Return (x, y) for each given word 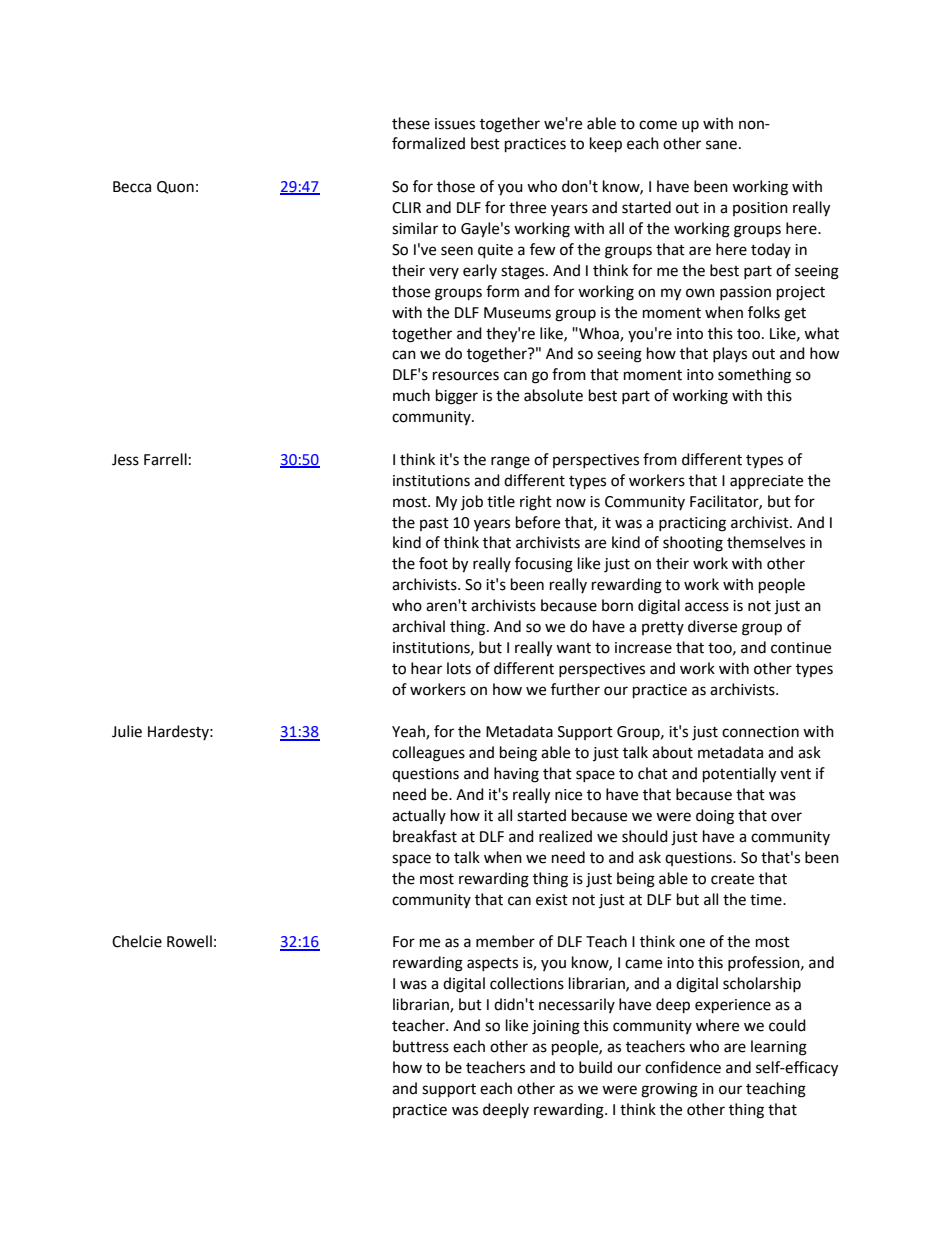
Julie (127, 731)
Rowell (189, 941)
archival (418, 626)
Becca (132, 187)
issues (455, 124)
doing (715, 817)
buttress (421, 1046)
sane (721, 145)
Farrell (165, 459)
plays (730, 354)
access (707, 607)
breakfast (425, 836)
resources (466, 376)
